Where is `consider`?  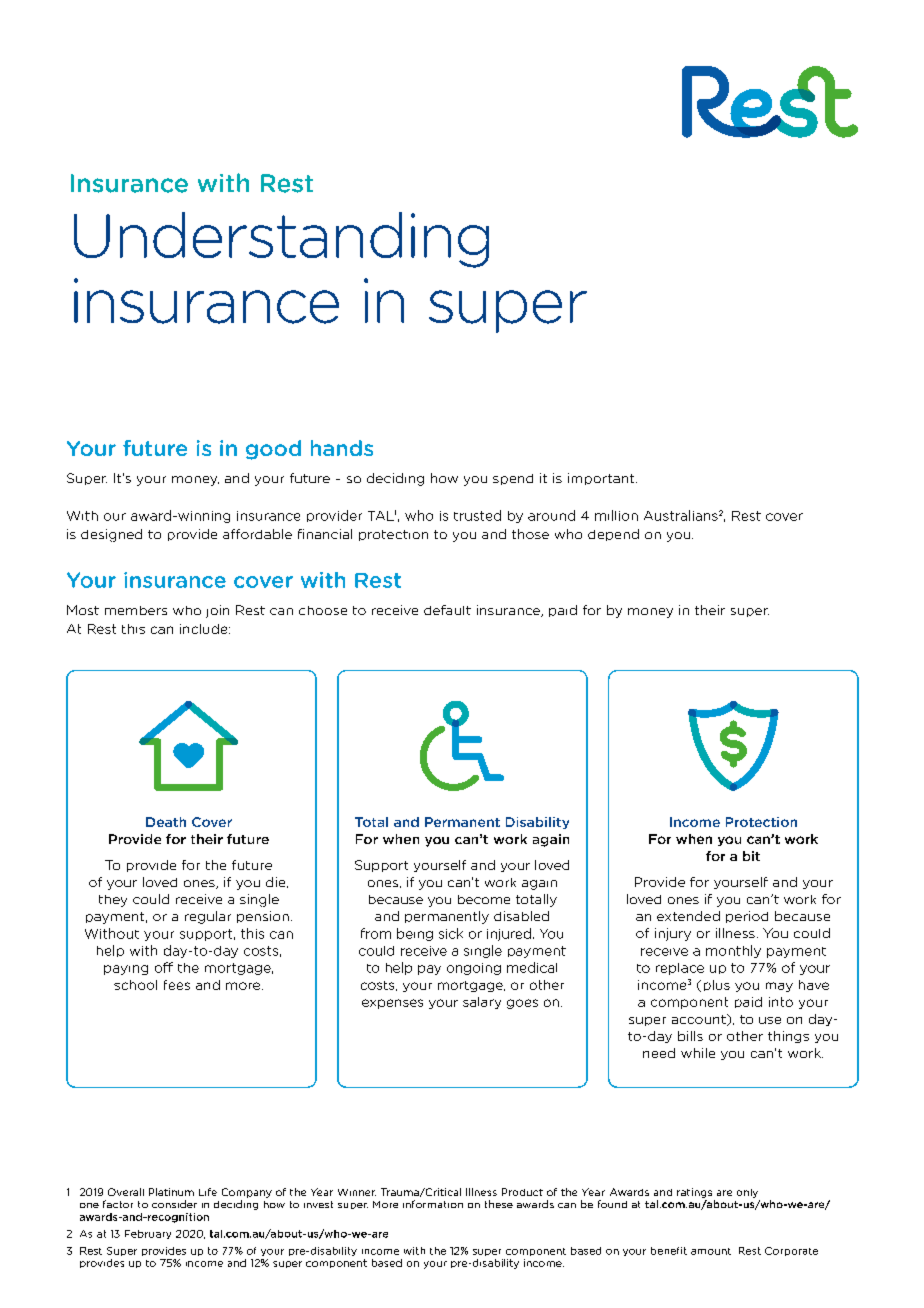 consider is located at coordinates (174, 1204).
